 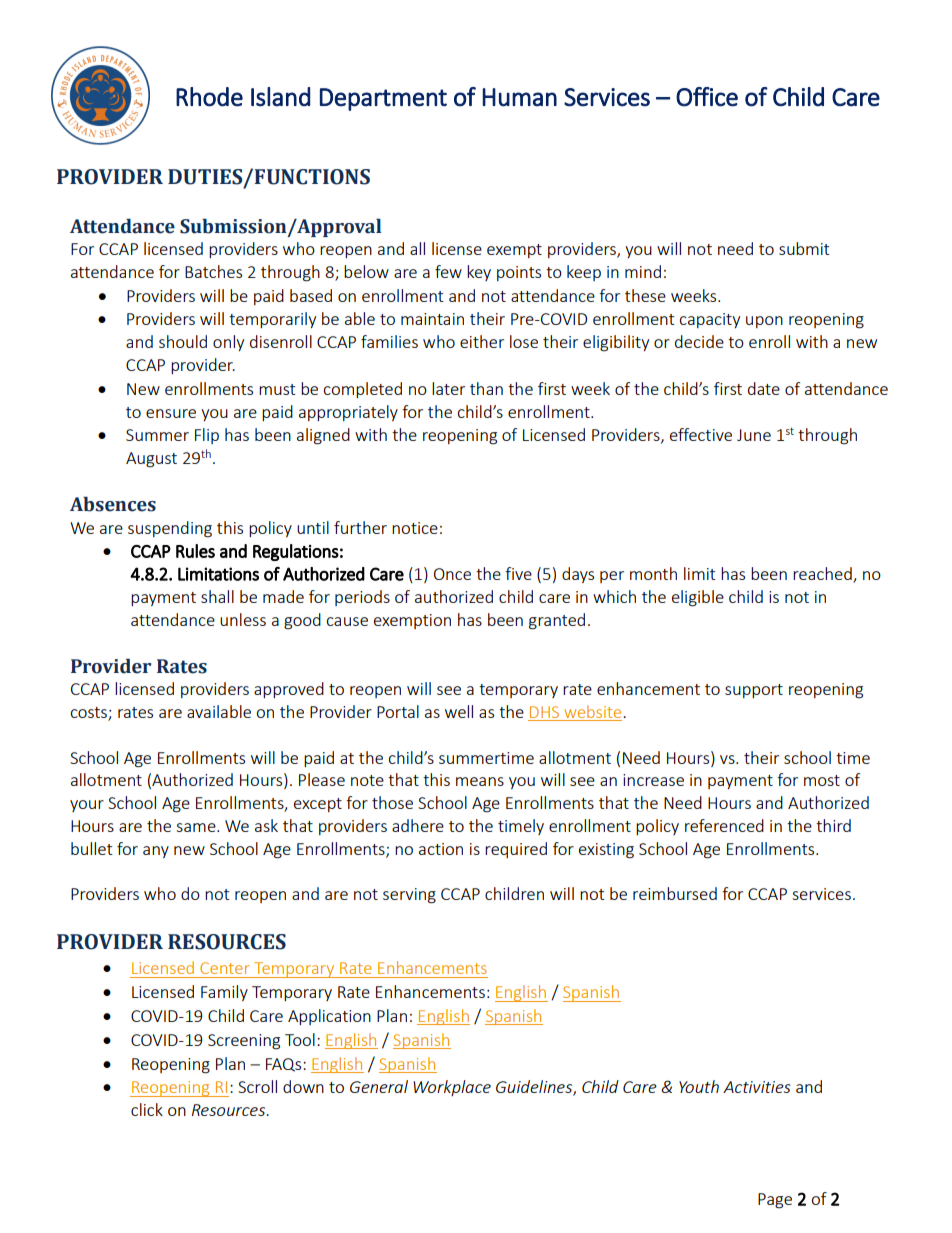 What do you see at coordinates (243, 619) in the page?
I see `unless` at bounding box center [243, 619].
